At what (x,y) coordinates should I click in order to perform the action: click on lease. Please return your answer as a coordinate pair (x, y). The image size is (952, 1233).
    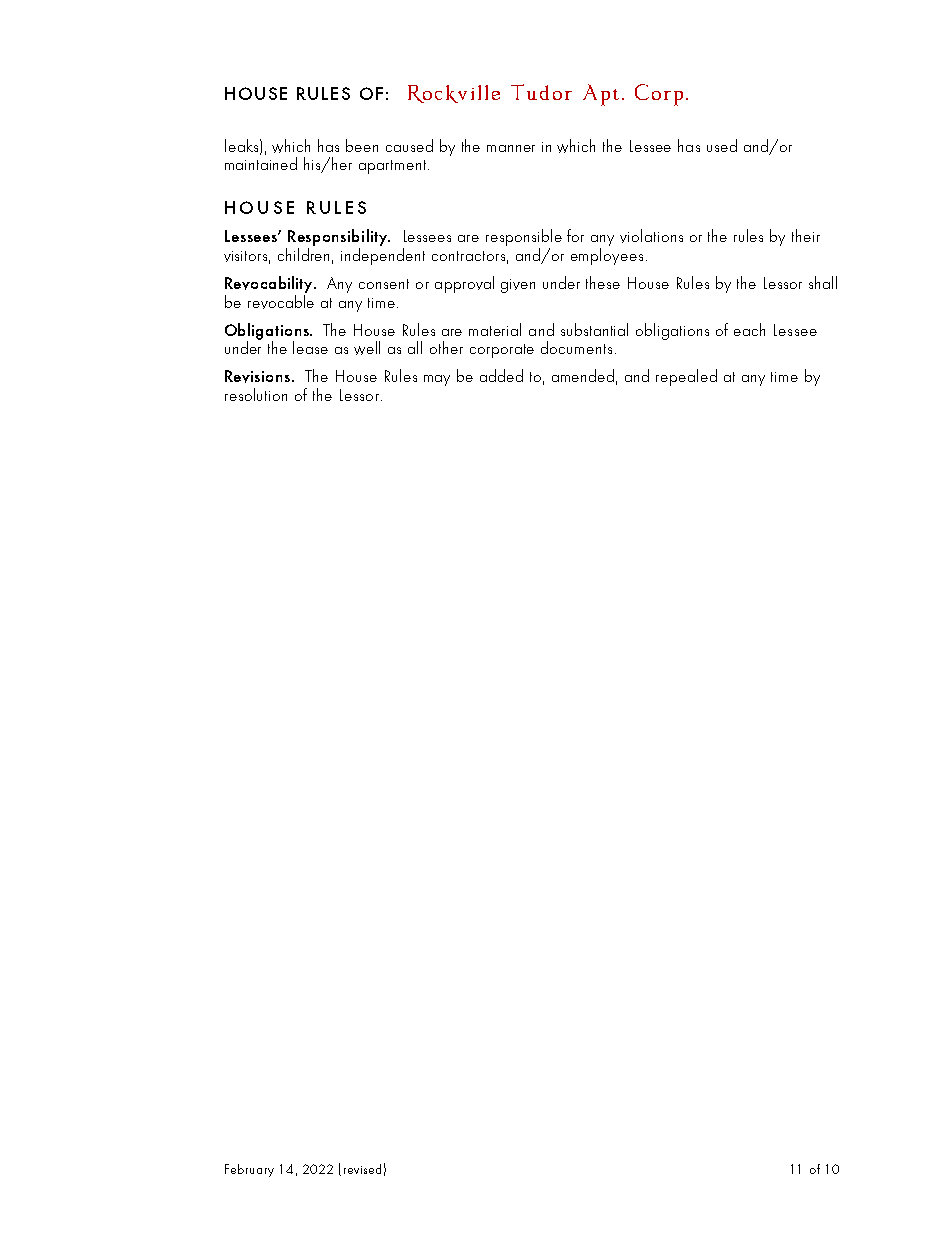
    Looking at the image, I should click on (310, 347).
